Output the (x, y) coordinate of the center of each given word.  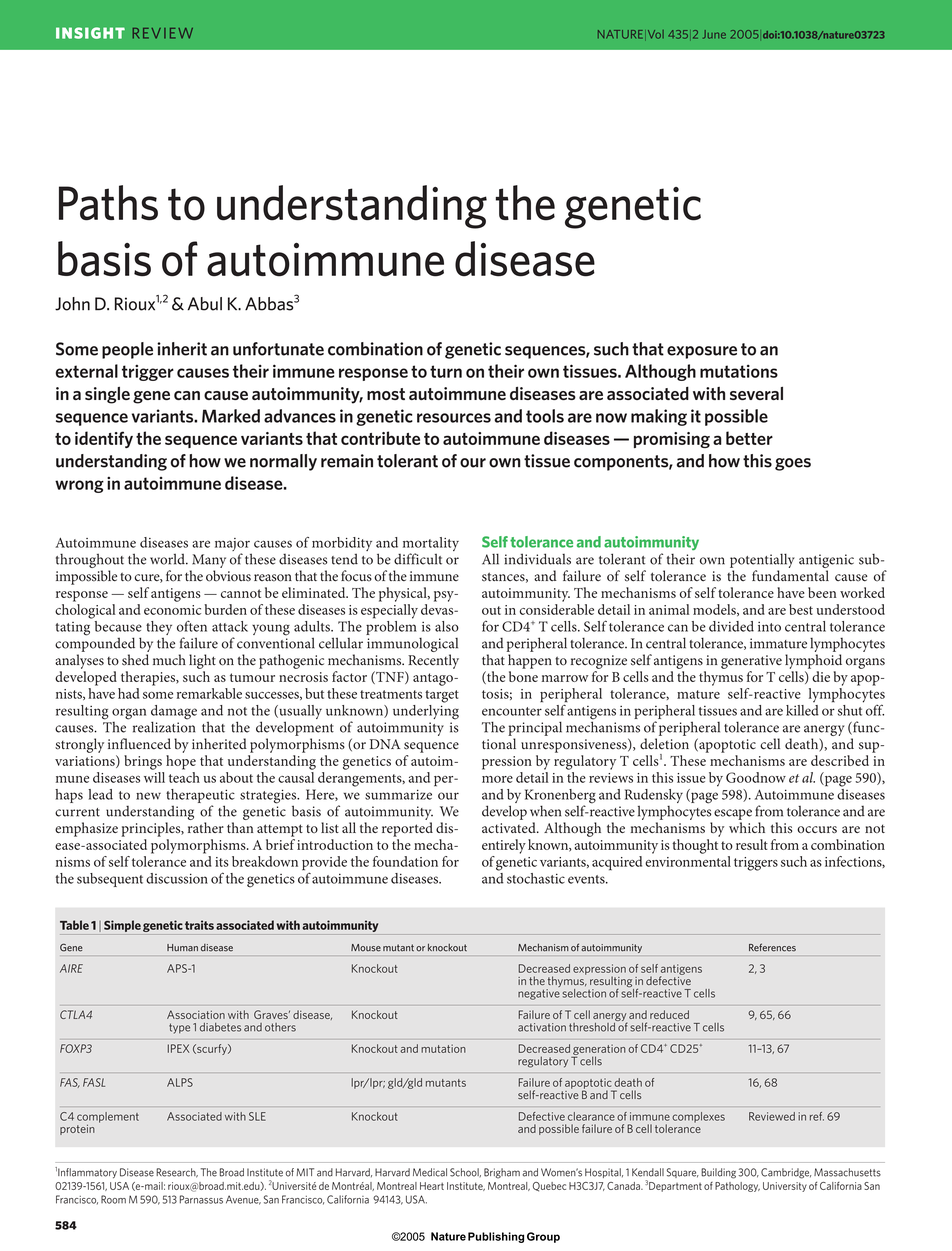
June (714, 34)
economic (172, 610)
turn (446, 371)
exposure (702, 352)
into (769, 627)
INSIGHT (90, 33)
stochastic (536, 878)
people (127, 350)
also (447, 626)
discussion (177, 878)
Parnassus (201, 1199)
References (772, 947)
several (756, 393)
